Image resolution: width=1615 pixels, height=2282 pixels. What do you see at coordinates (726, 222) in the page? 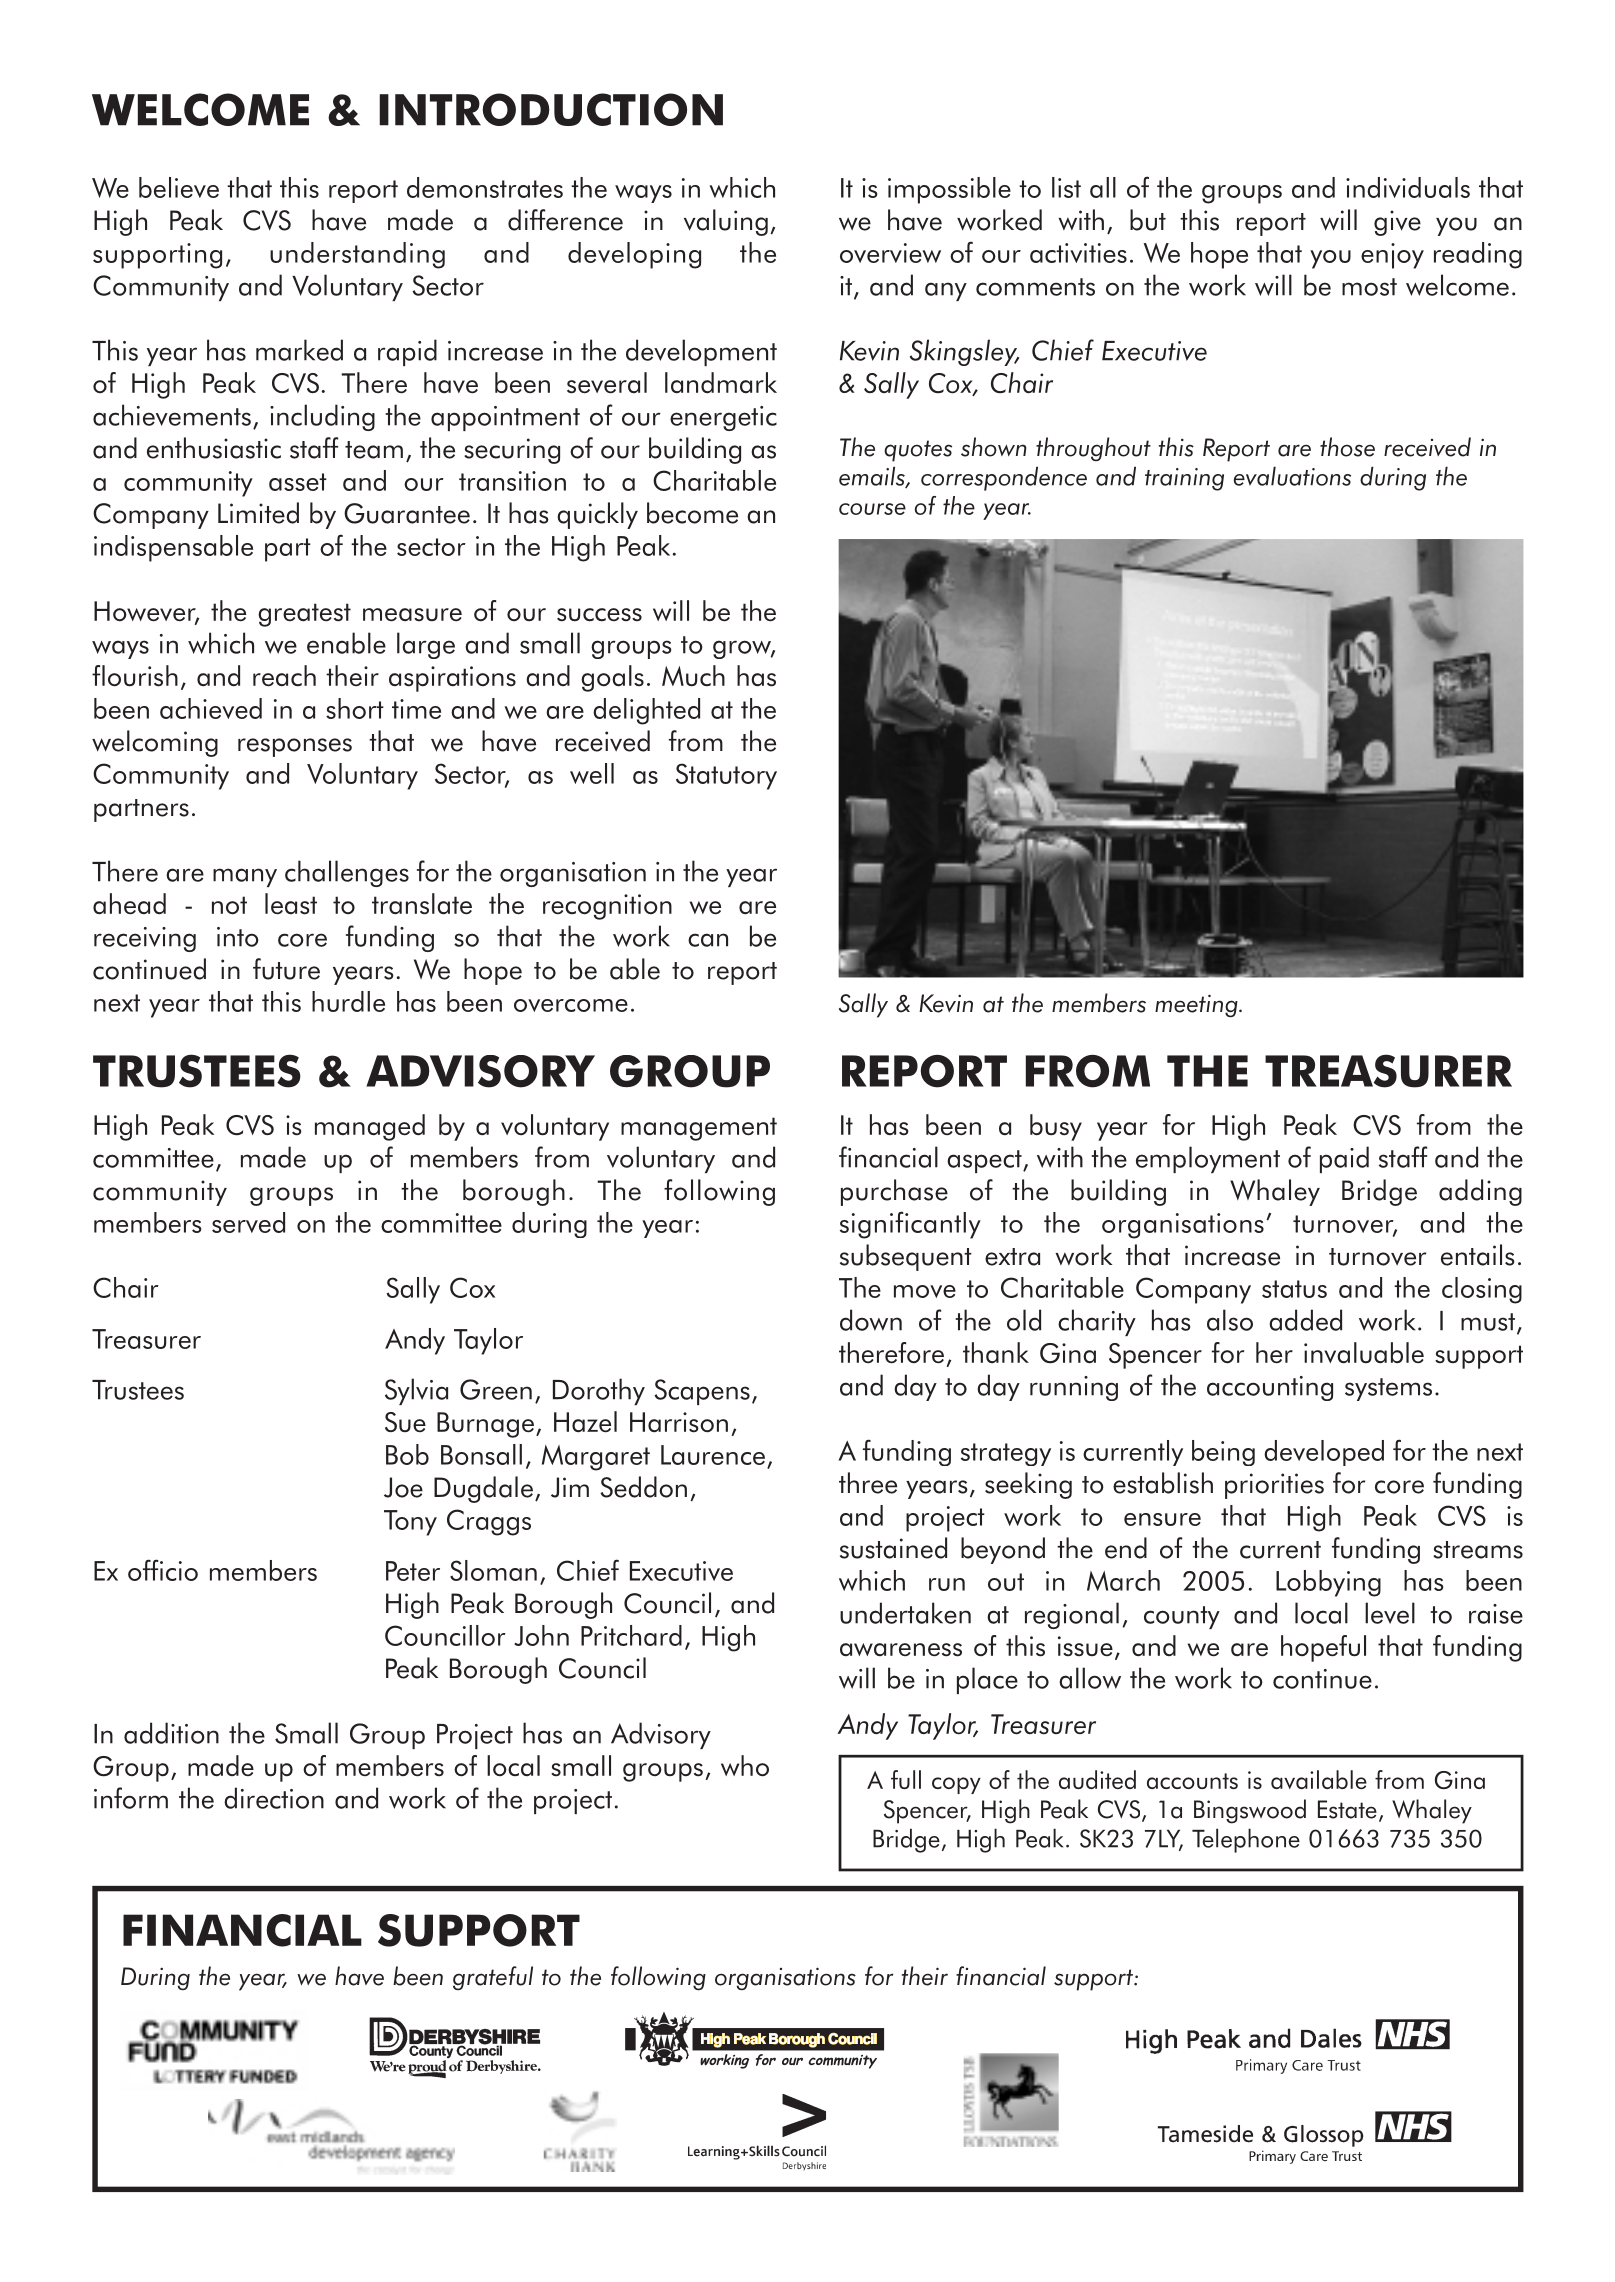
I see `valuing` at bounding box center [726, 222].
